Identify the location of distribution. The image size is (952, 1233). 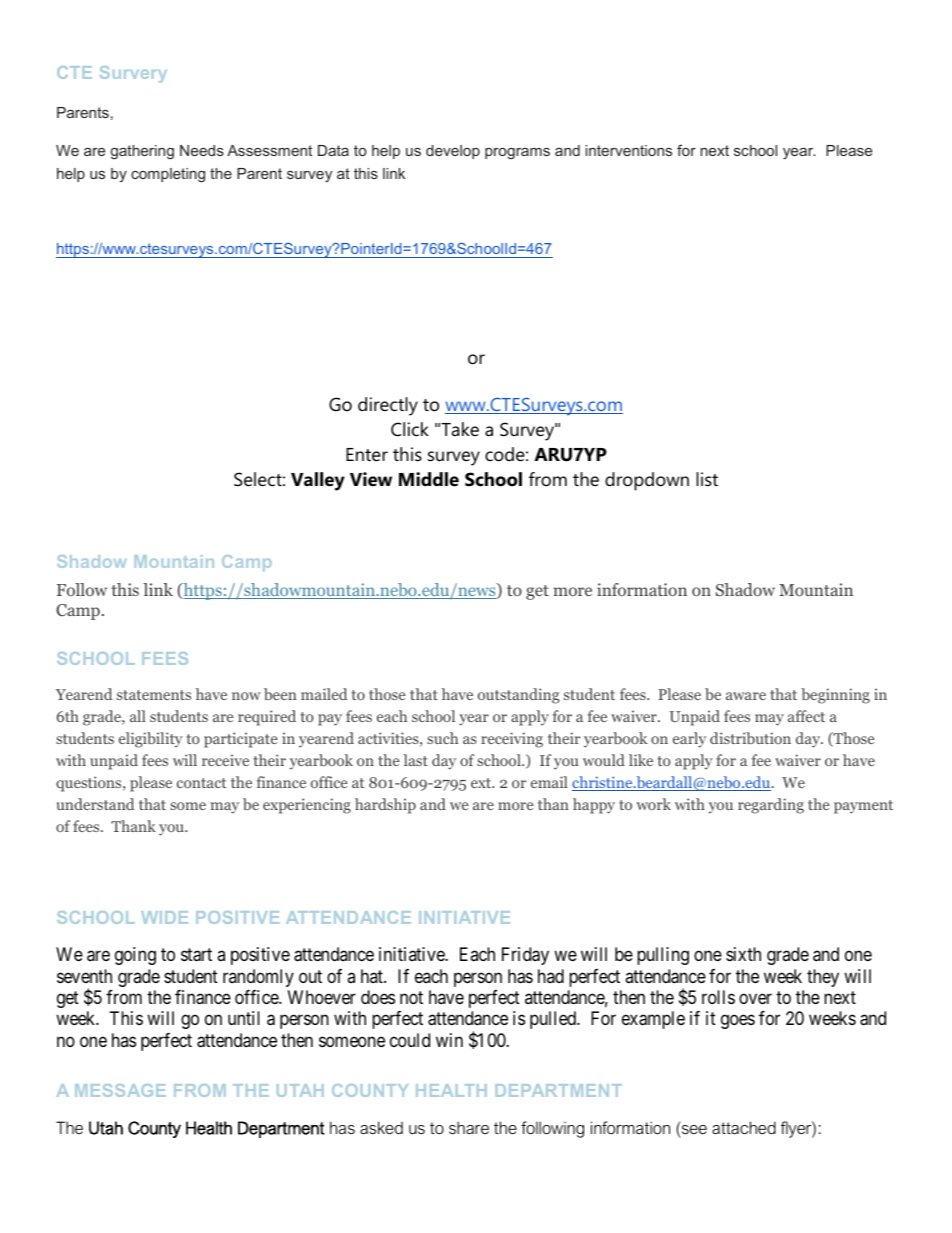
(750, 738).
